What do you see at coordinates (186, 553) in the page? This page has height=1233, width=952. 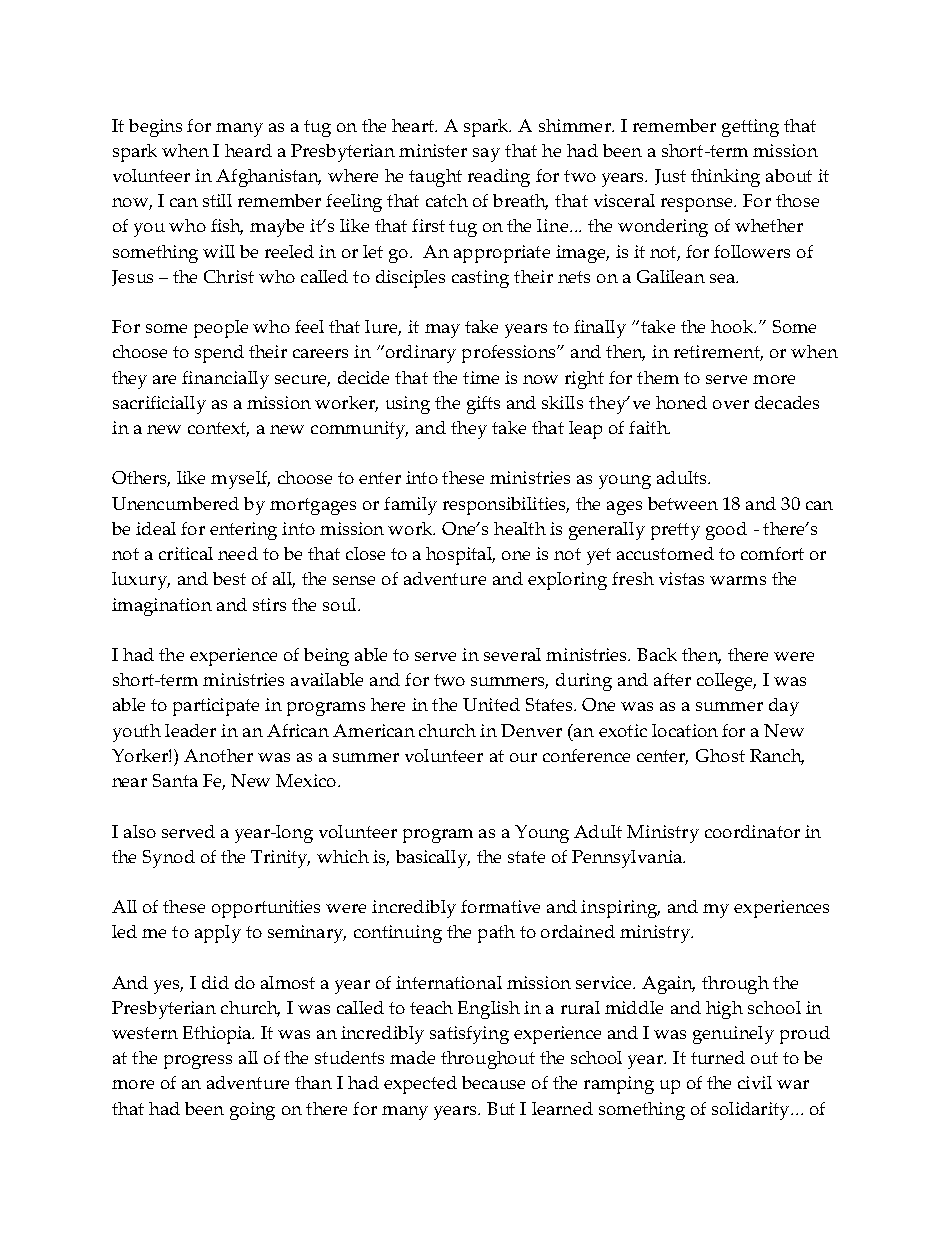 I see `critical` at bounding box center [186, 553].
